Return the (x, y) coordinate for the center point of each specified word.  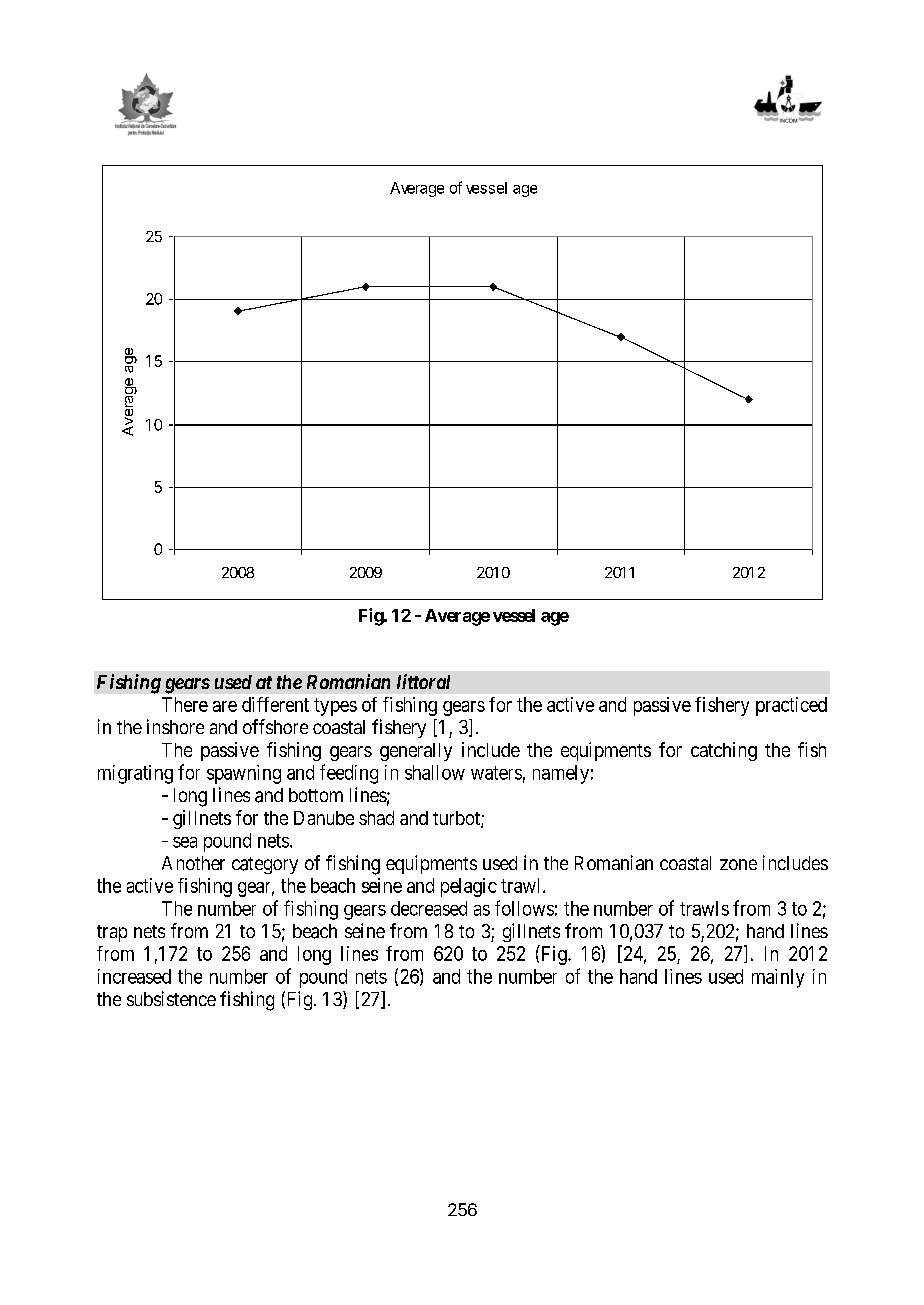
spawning (244, 774)
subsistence (171, 998)
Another (193, 863)
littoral (423, 681)
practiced (791, 706)
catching (724, 751)
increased (134, 976)
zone (738, 864)
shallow (435, 772)
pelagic (469, 887)
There (185, 704)
